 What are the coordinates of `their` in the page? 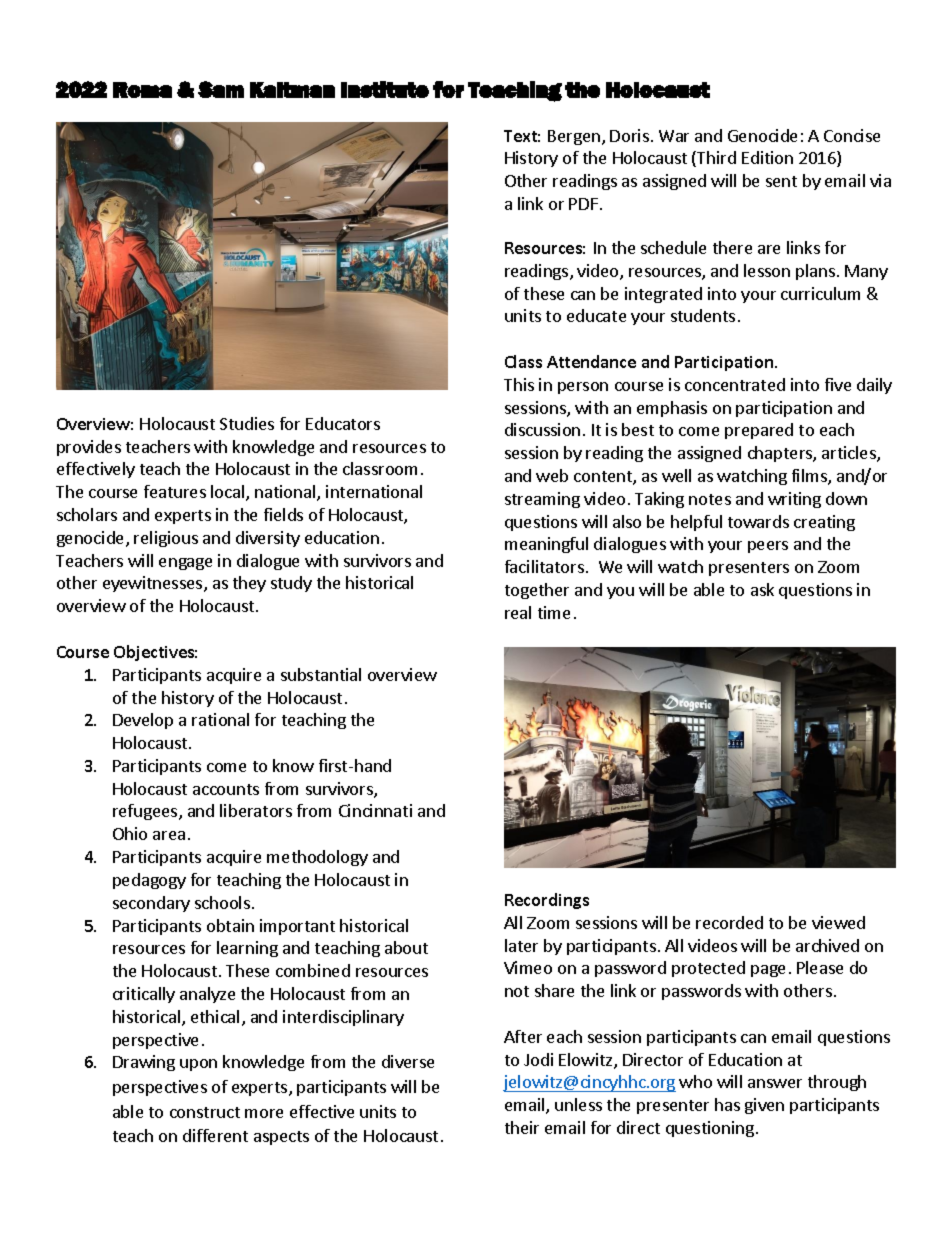 It's located at (522, 1127).
